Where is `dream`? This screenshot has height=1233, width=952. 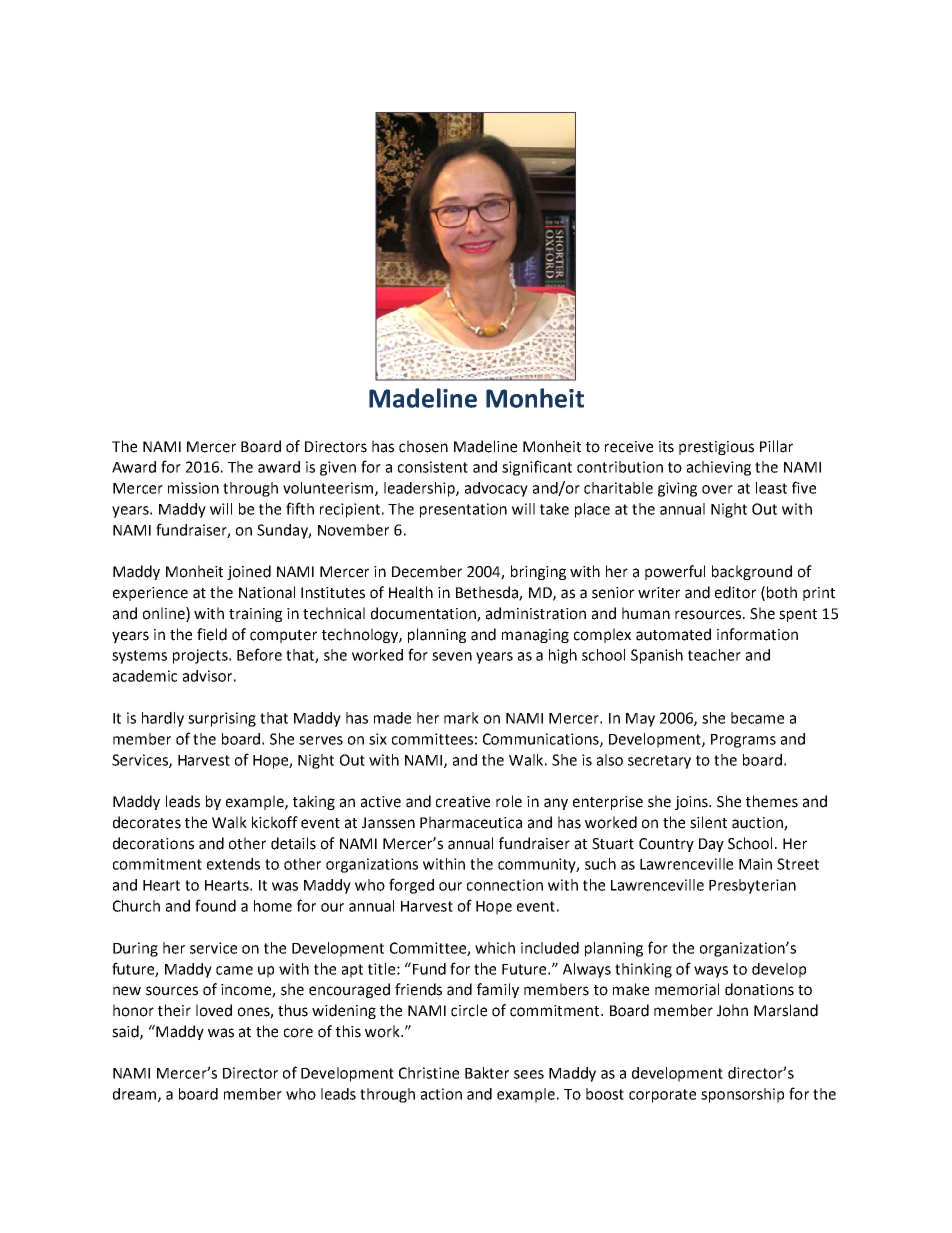
dream is located at coordinates (136, 1095).
